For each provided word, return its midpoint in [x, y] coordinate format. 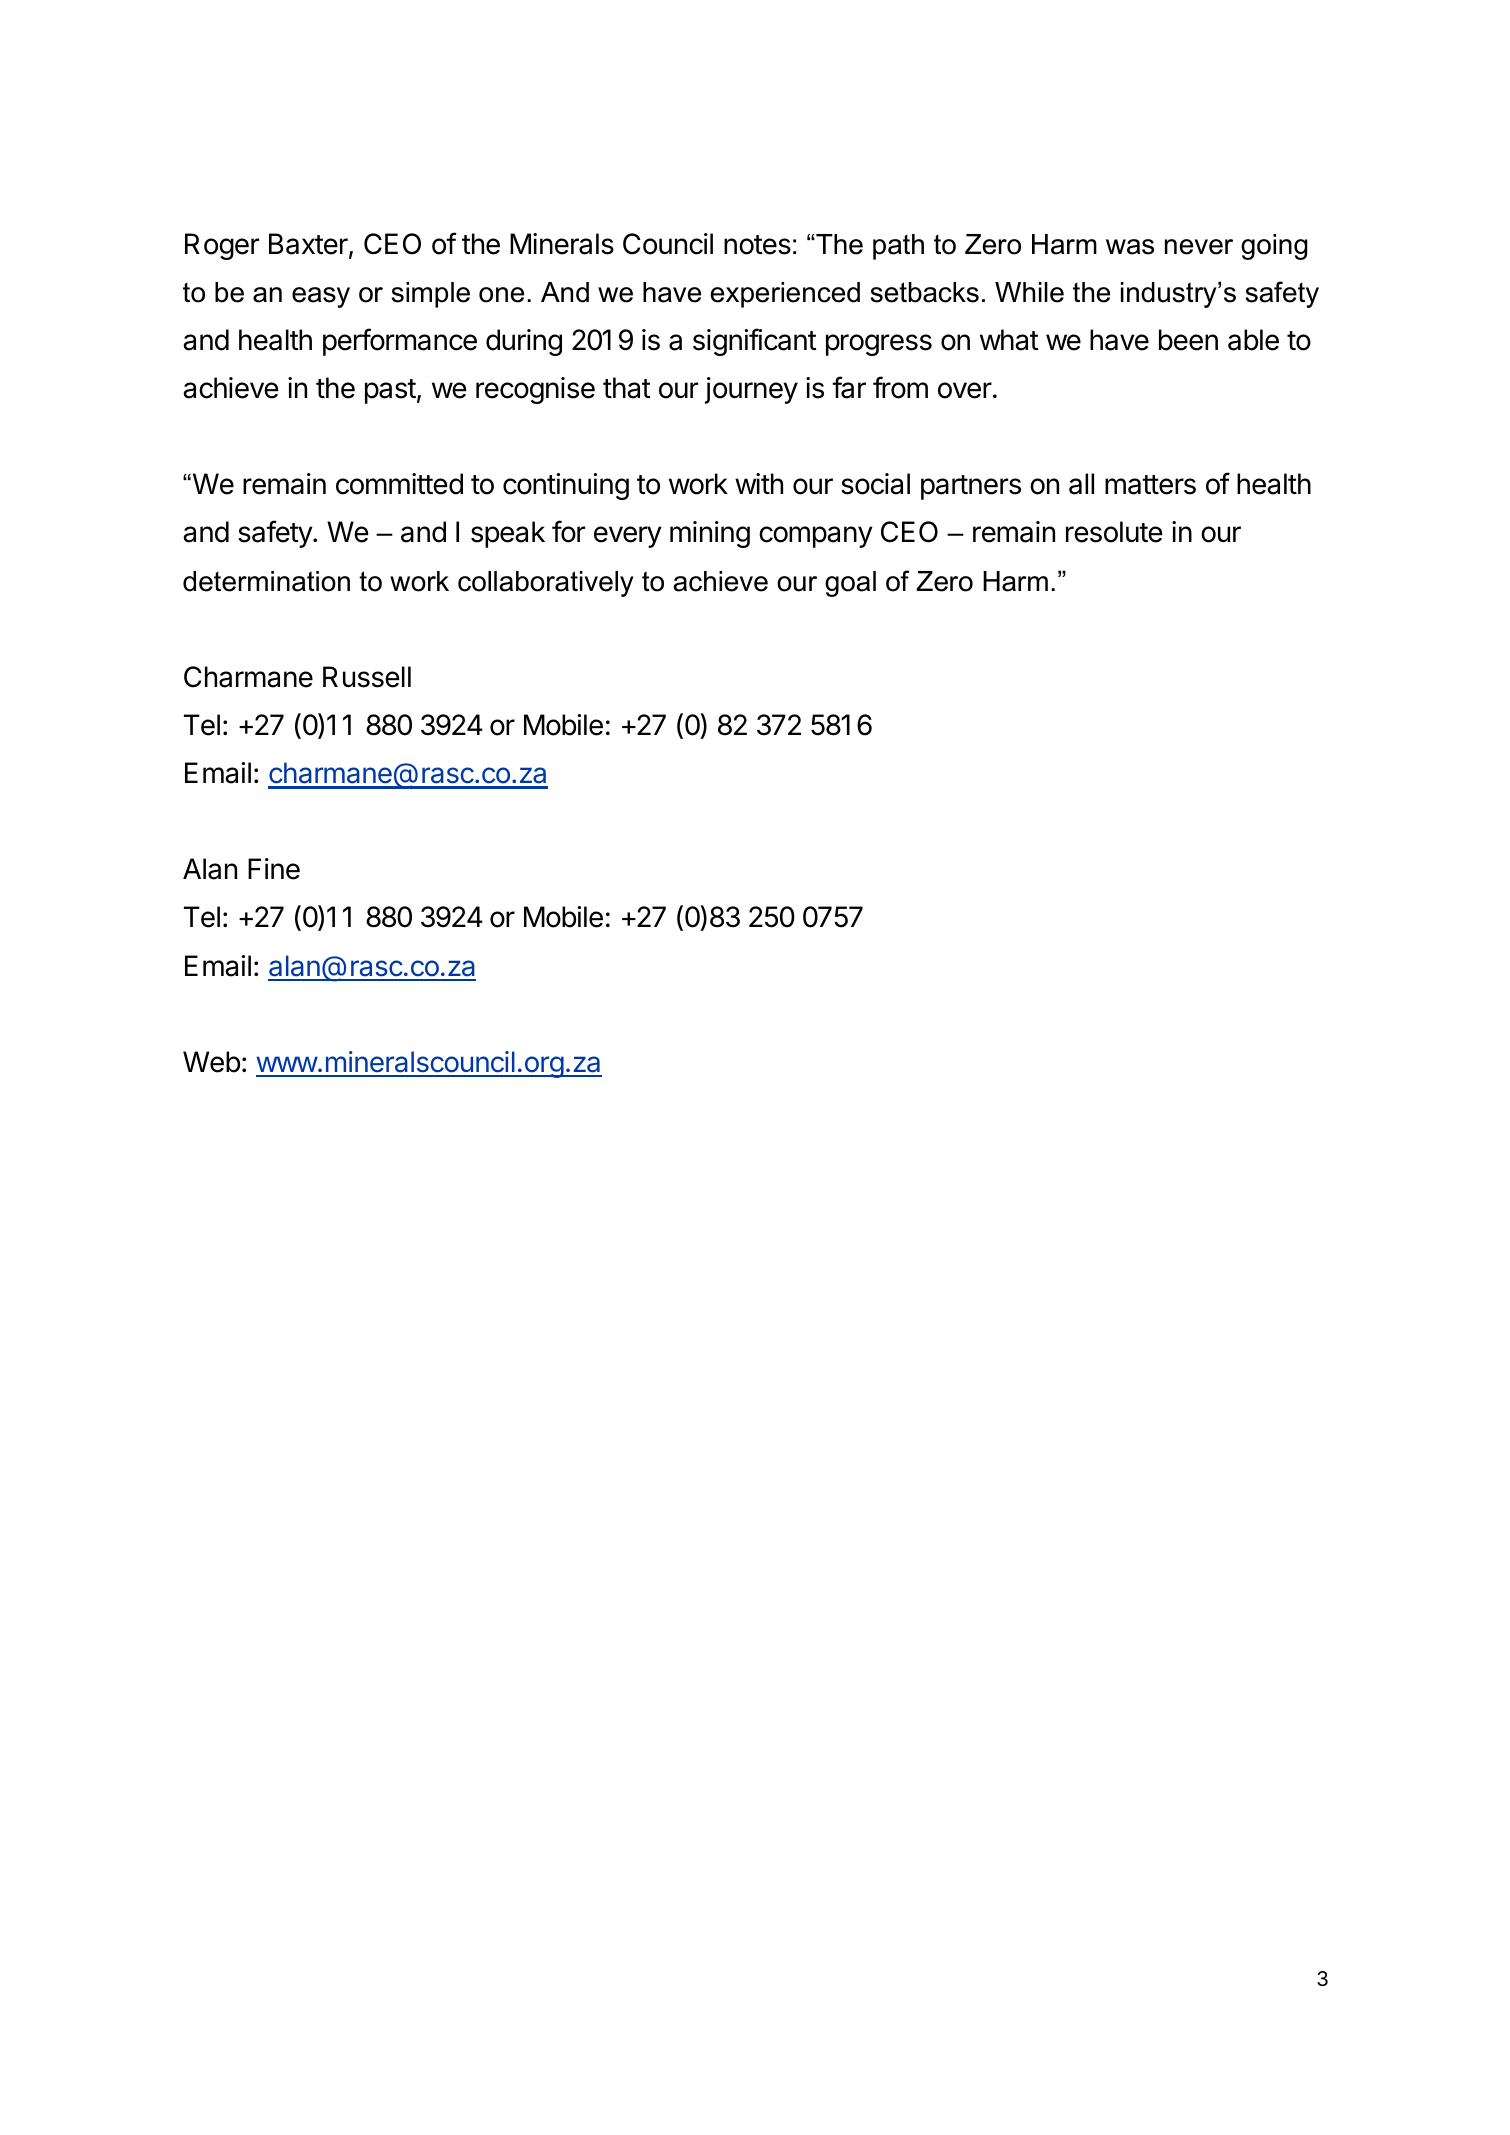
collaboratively [546, 584]
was [1130, 247]
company [816, 537]
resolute [1114, 532]
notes [757, 245]
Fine [274, 869]
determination [266, 581]
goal [850, 584]
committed [399, 484]
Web [211, 1062]
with [759, 483]
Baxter [309, 245]
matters [1150, 485]
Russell [367, 677]
